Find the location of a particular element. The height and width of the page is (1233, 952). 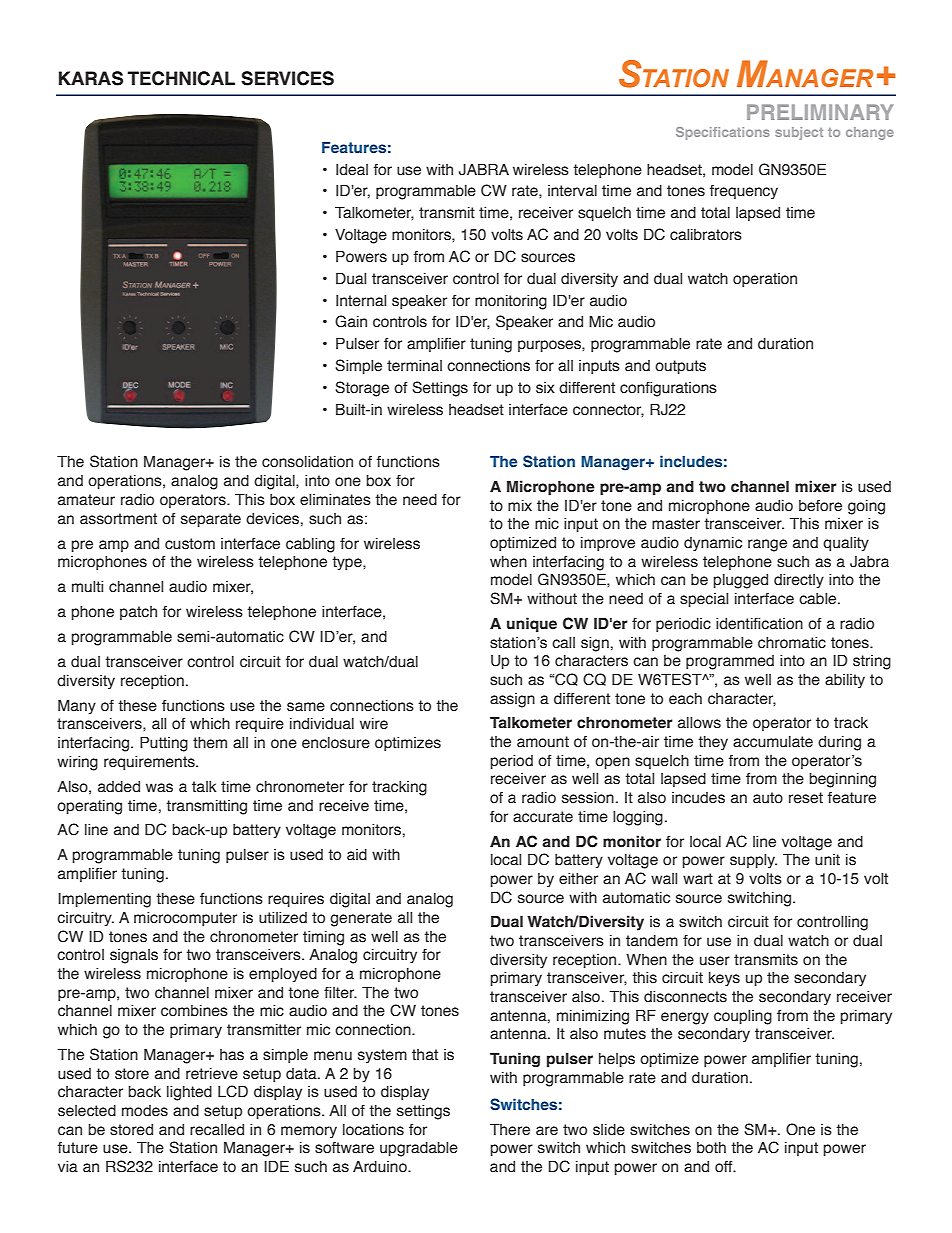

unique is located at coordinates (532, 625).
